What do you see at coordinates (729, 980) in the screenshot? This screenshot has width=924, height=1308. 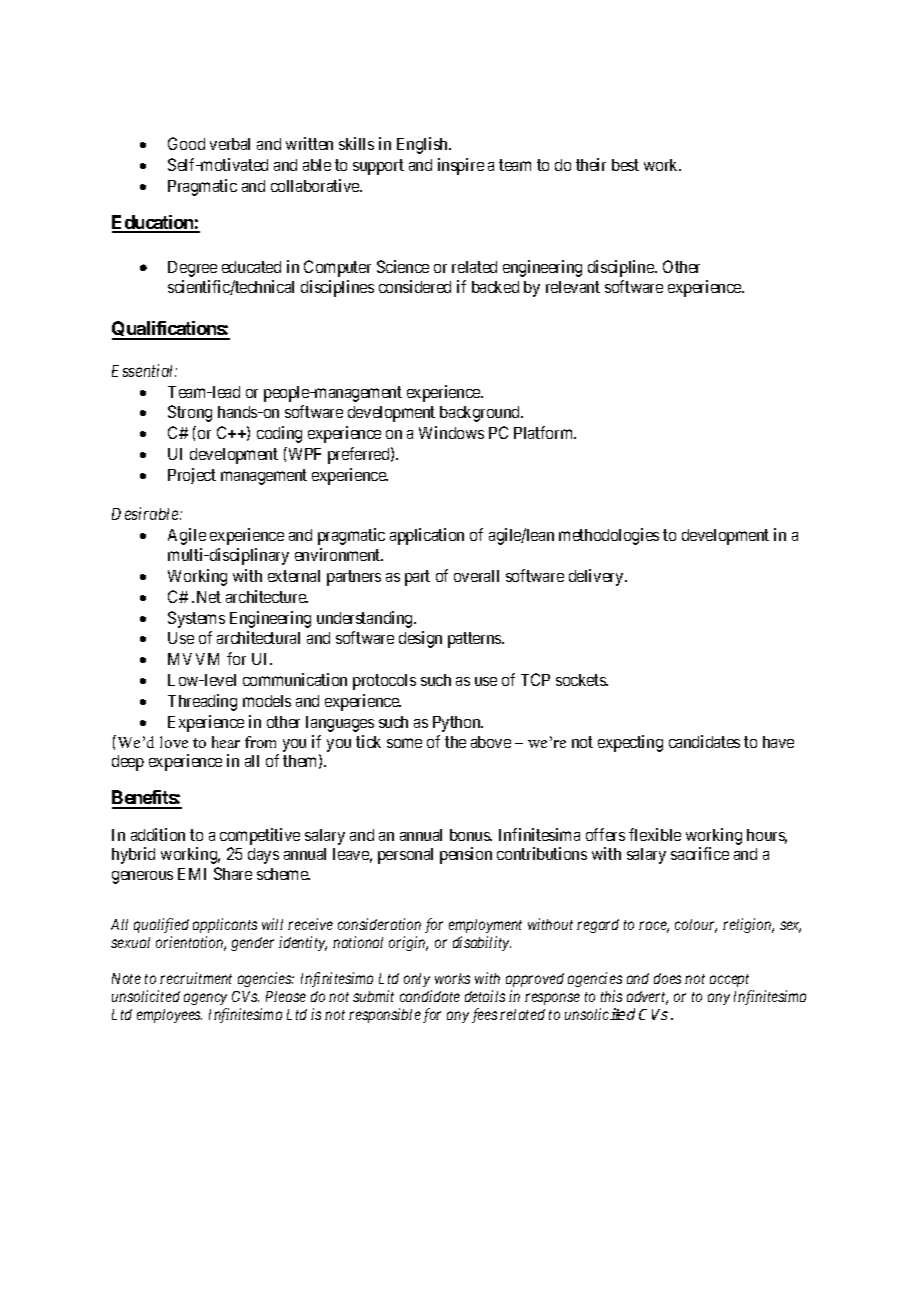 I see `accept` at bounding box center [729, 980].
